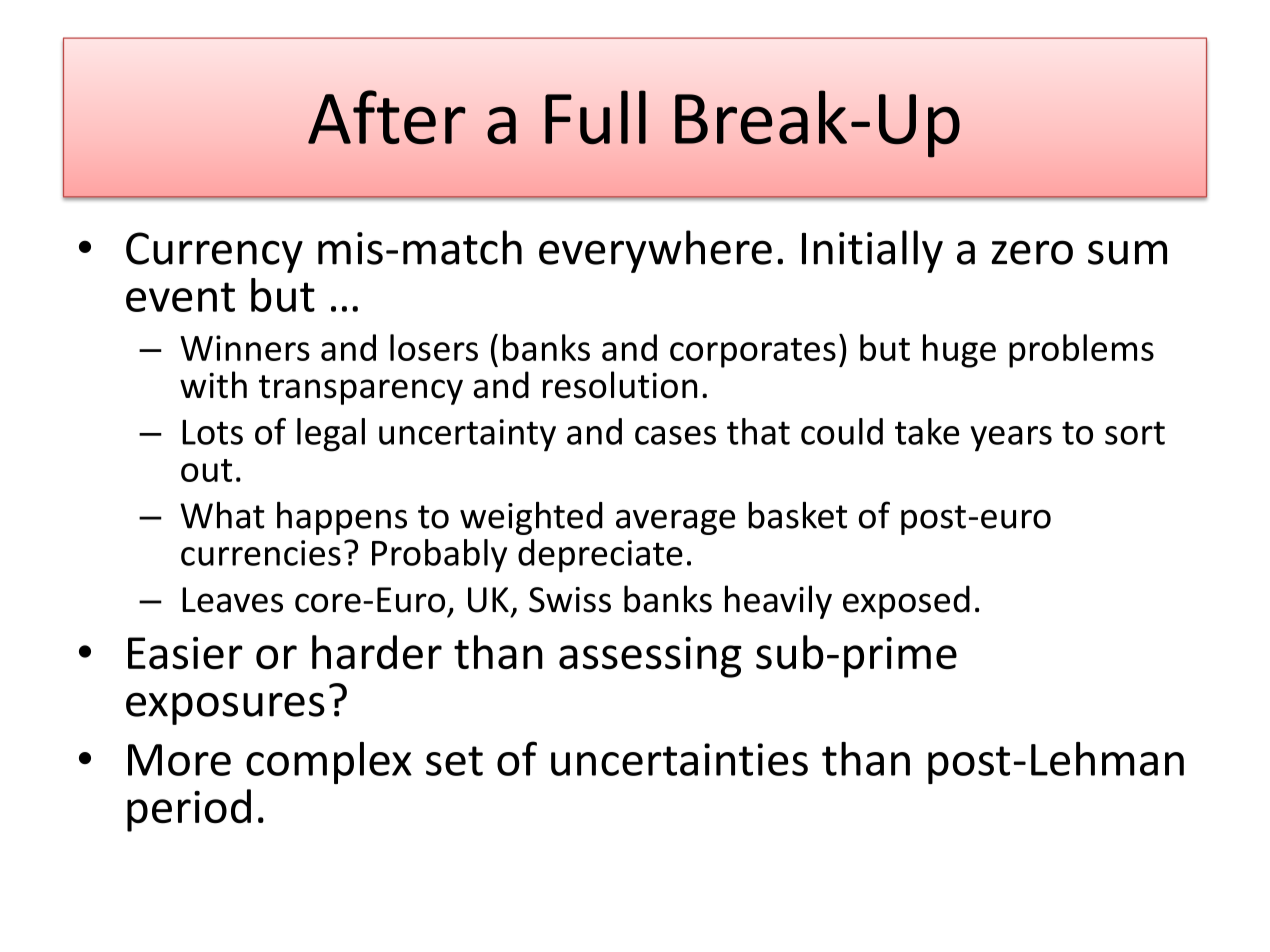  I want to click on Full, so click(595, 117).
